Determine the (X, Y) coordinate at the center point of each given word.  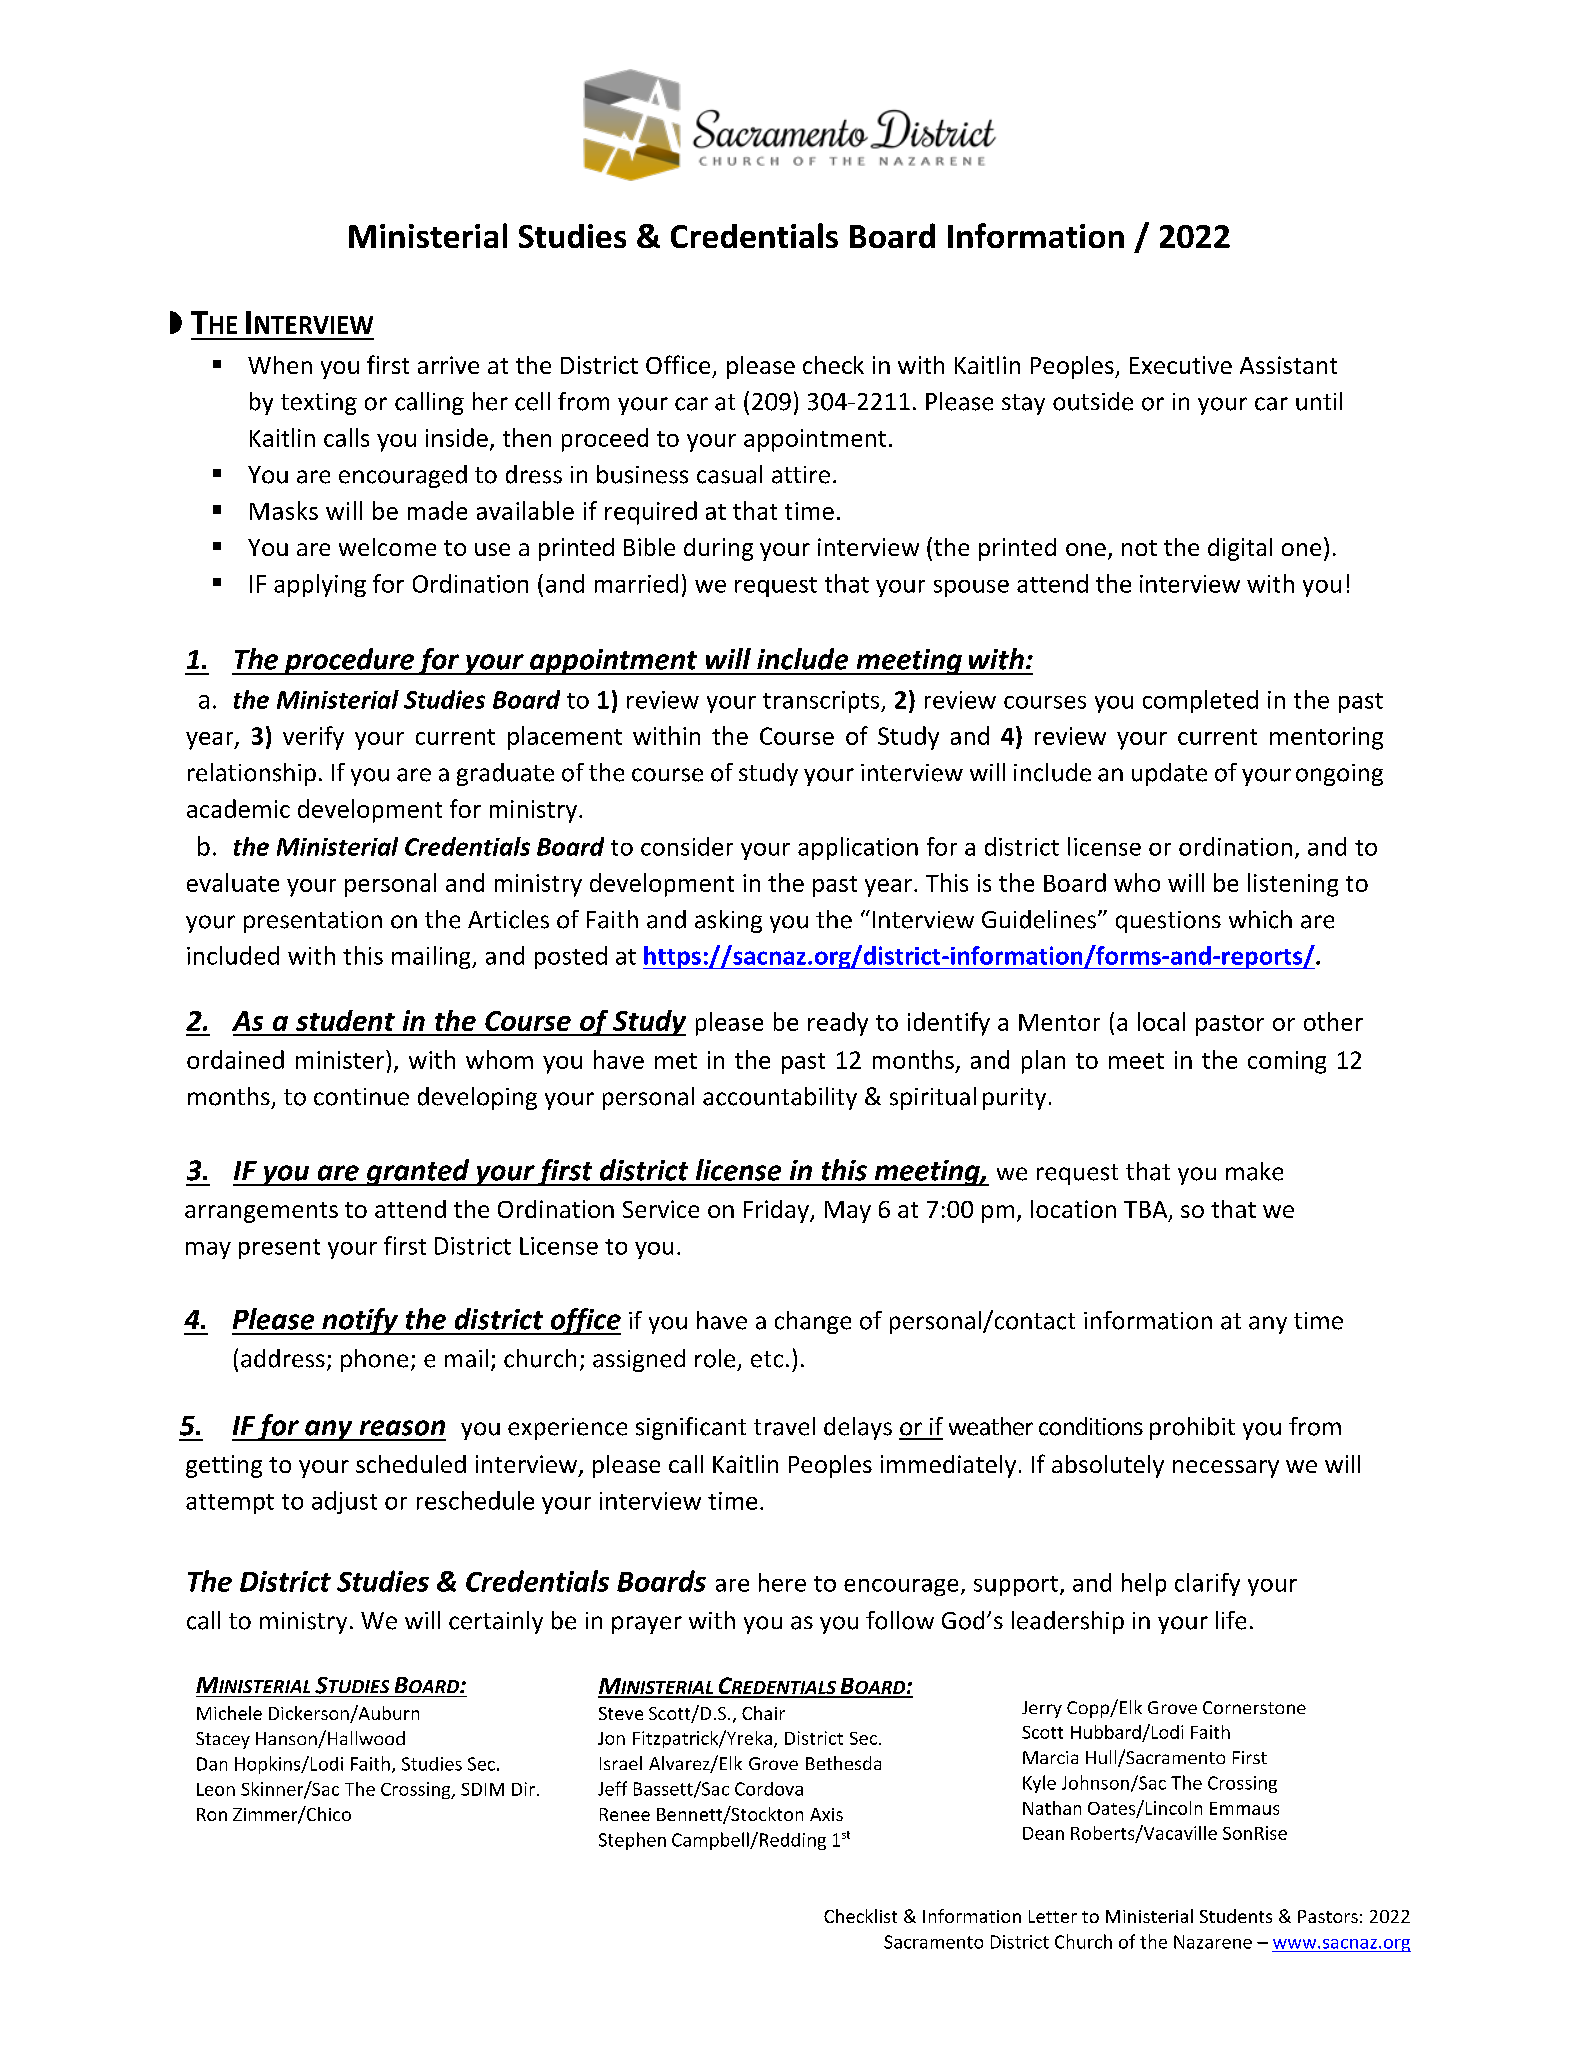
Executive (1181, 365)
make (1254, 1171)
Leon (216, 1789)
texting (319, 404)
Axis (826, 1814)
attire (801, 475)
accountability (780, 1098)
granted (418, 1172)
